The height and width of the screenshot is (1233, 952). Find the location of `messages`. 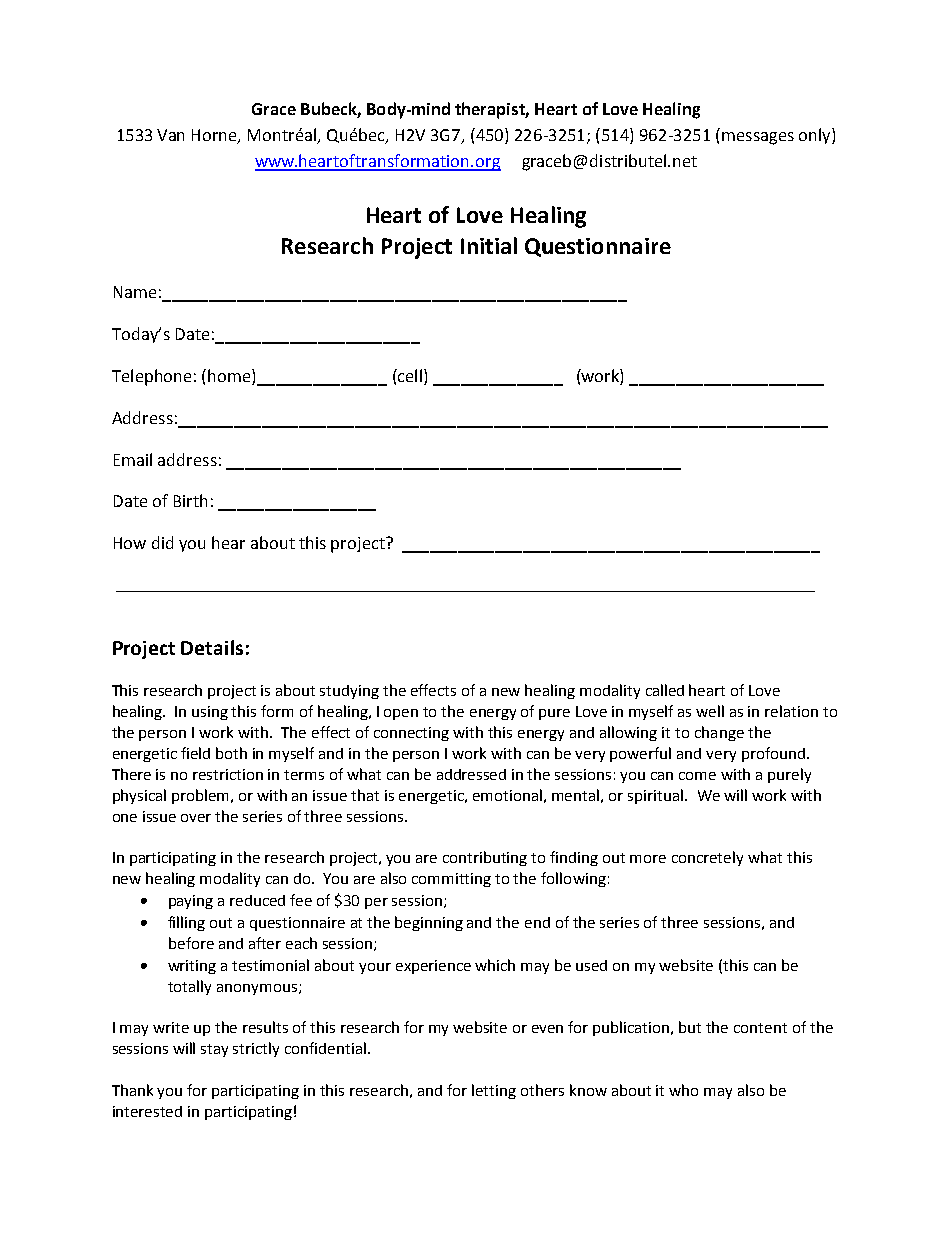

messages is located at coordinates (758, 138).
